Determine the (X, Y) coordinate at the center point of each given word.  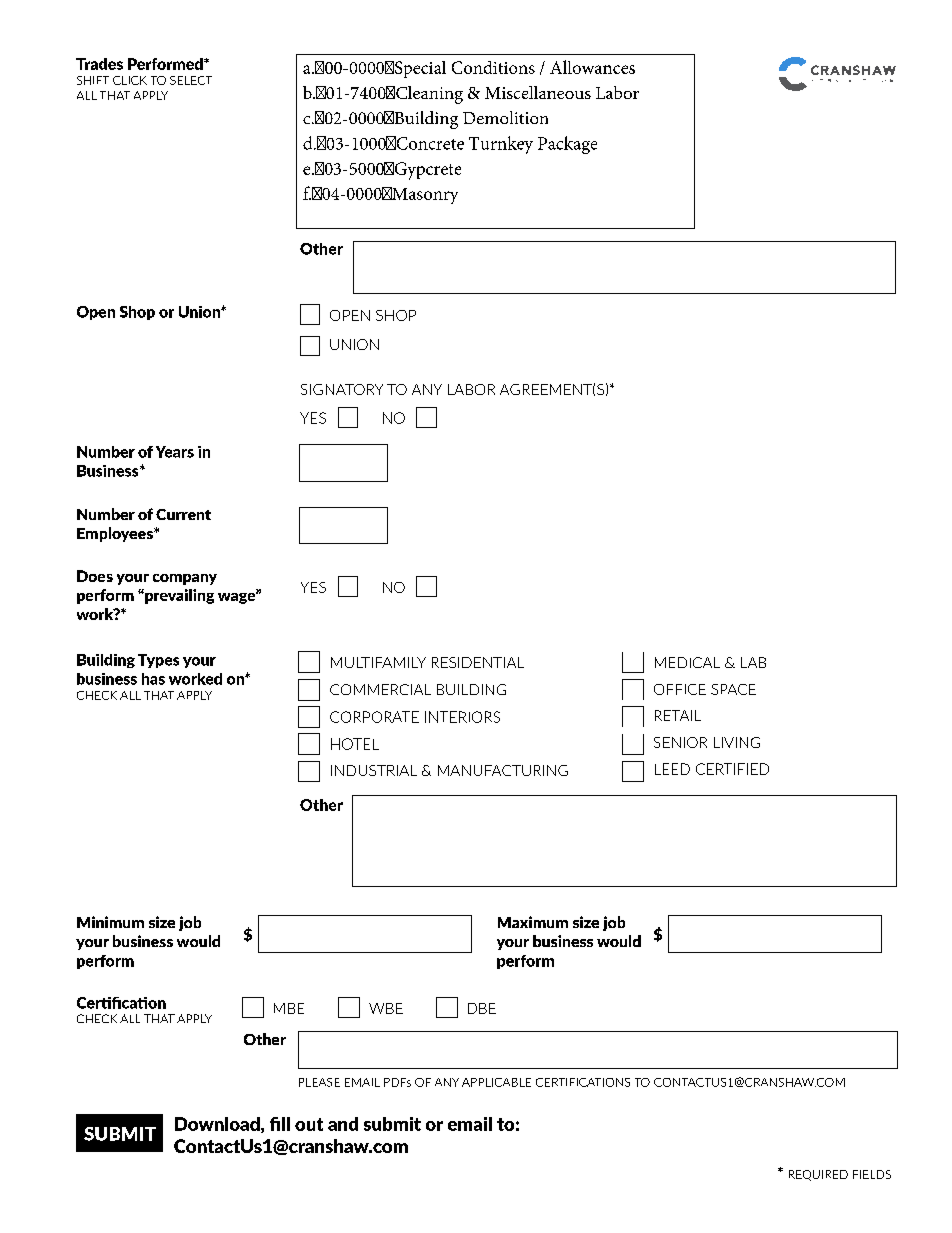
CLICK (130, 80)
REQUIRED (818, 1175)
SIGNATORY (342, 389)
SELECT (191, 80)
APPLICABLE (496, 1082)
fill (280, 1124)
